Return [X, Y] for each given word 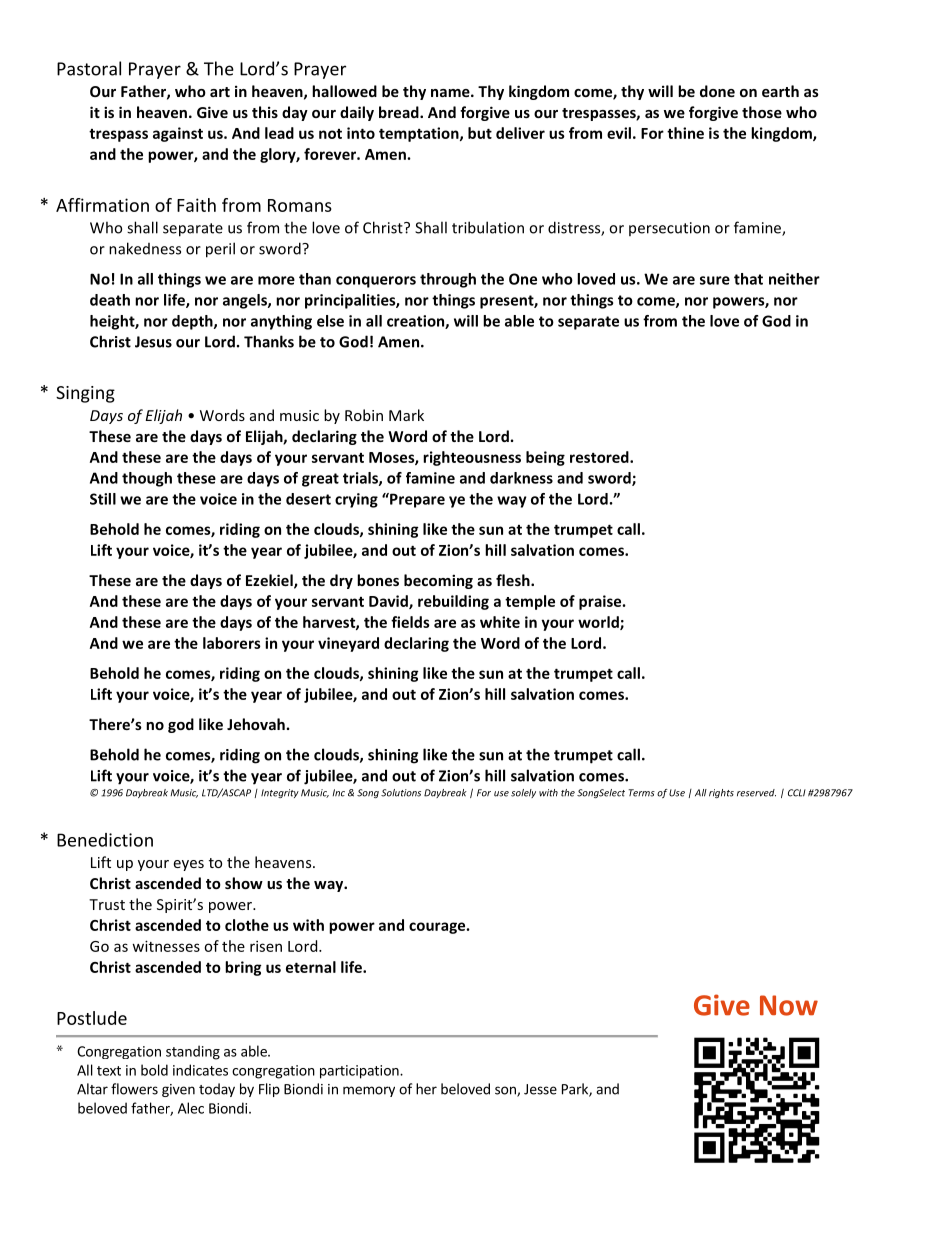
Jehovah [256, 724]
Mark [406, 415]
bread [400, 112]
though [147, 479]
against [178, 134]
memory [369, 1091]
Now [789, 1005]
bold [154, 1070]
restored [600, 457]
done [717, 91]
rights [721, 793]
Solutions [401, 793]
